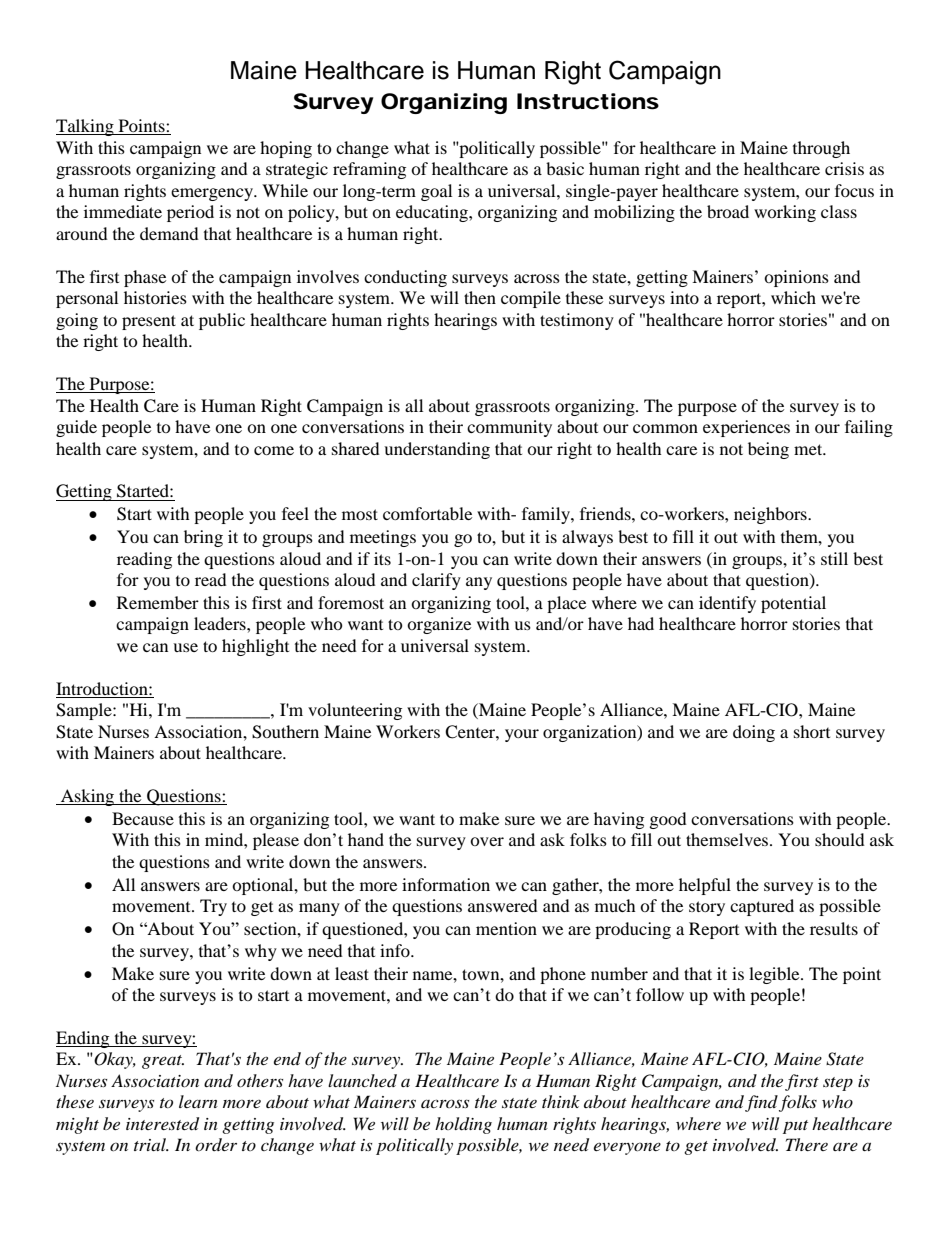 The width and height of the screenshot is (952, 1233). I want to click on goal, so click(436, 192).
